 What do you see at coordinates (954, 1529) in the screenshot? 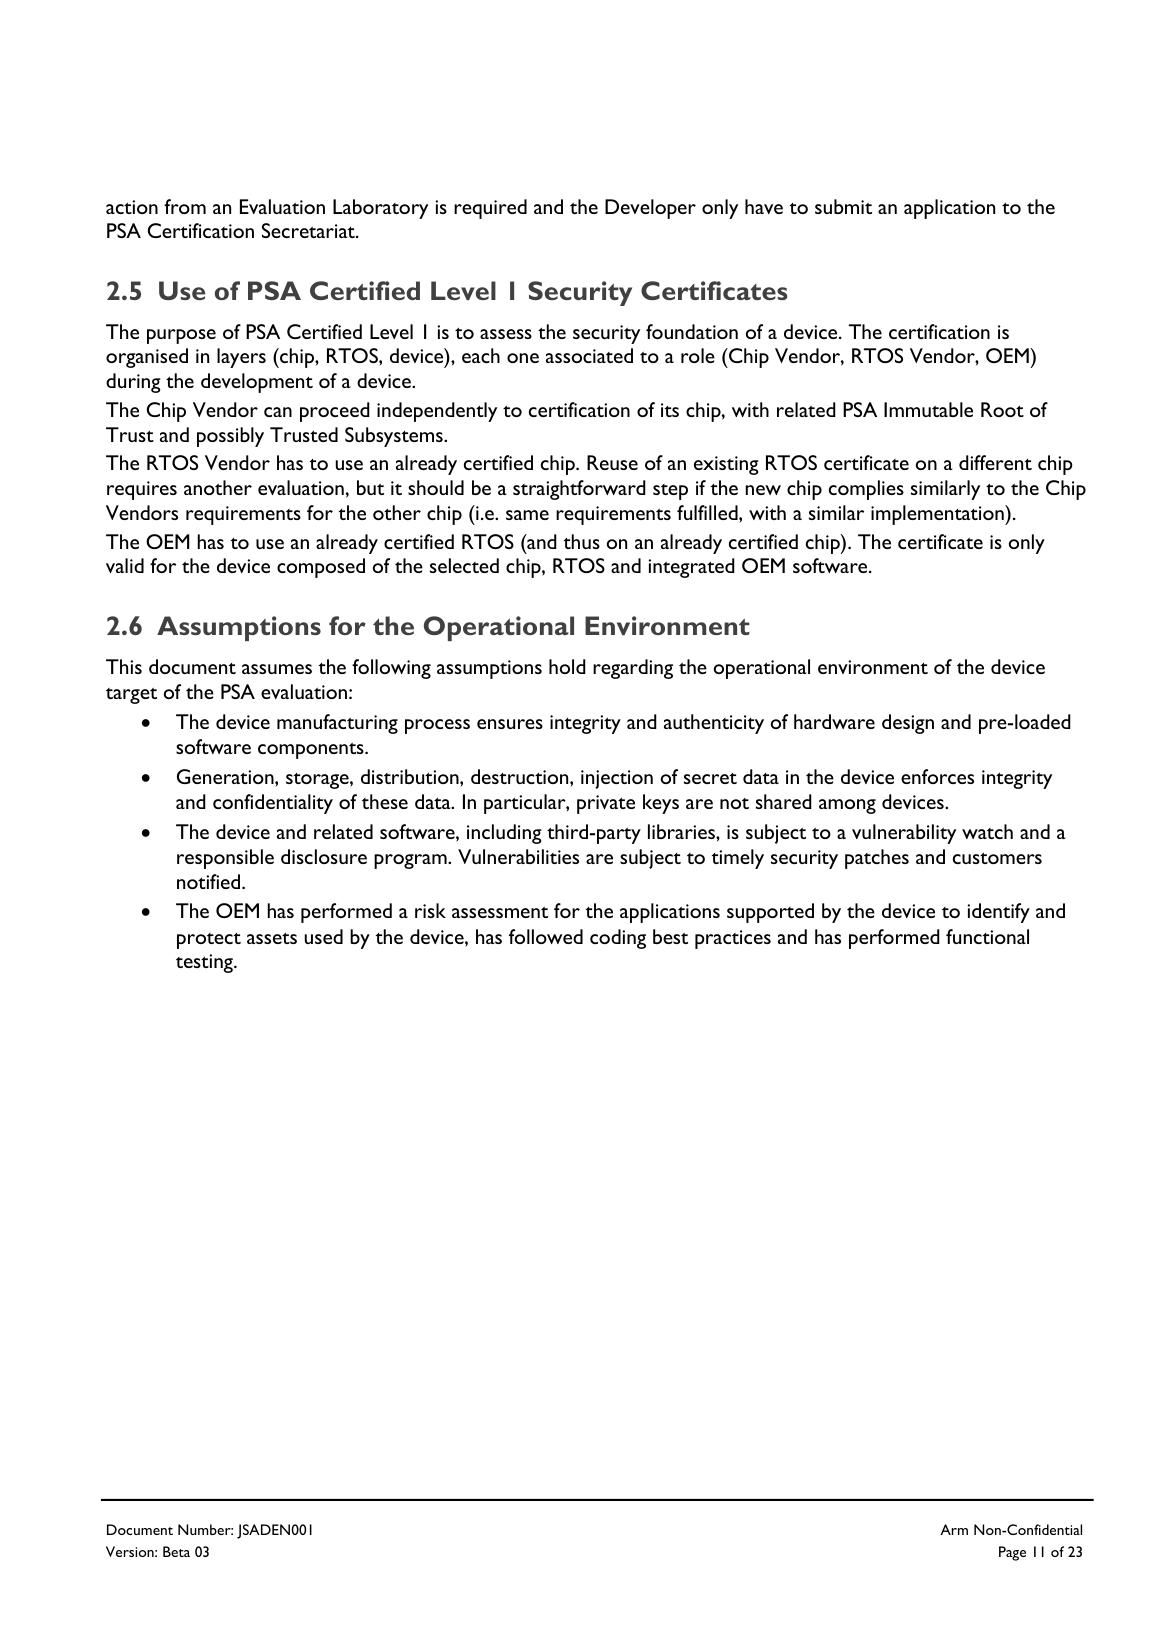
I see `Arm` at bounding box center [954, 1529].
